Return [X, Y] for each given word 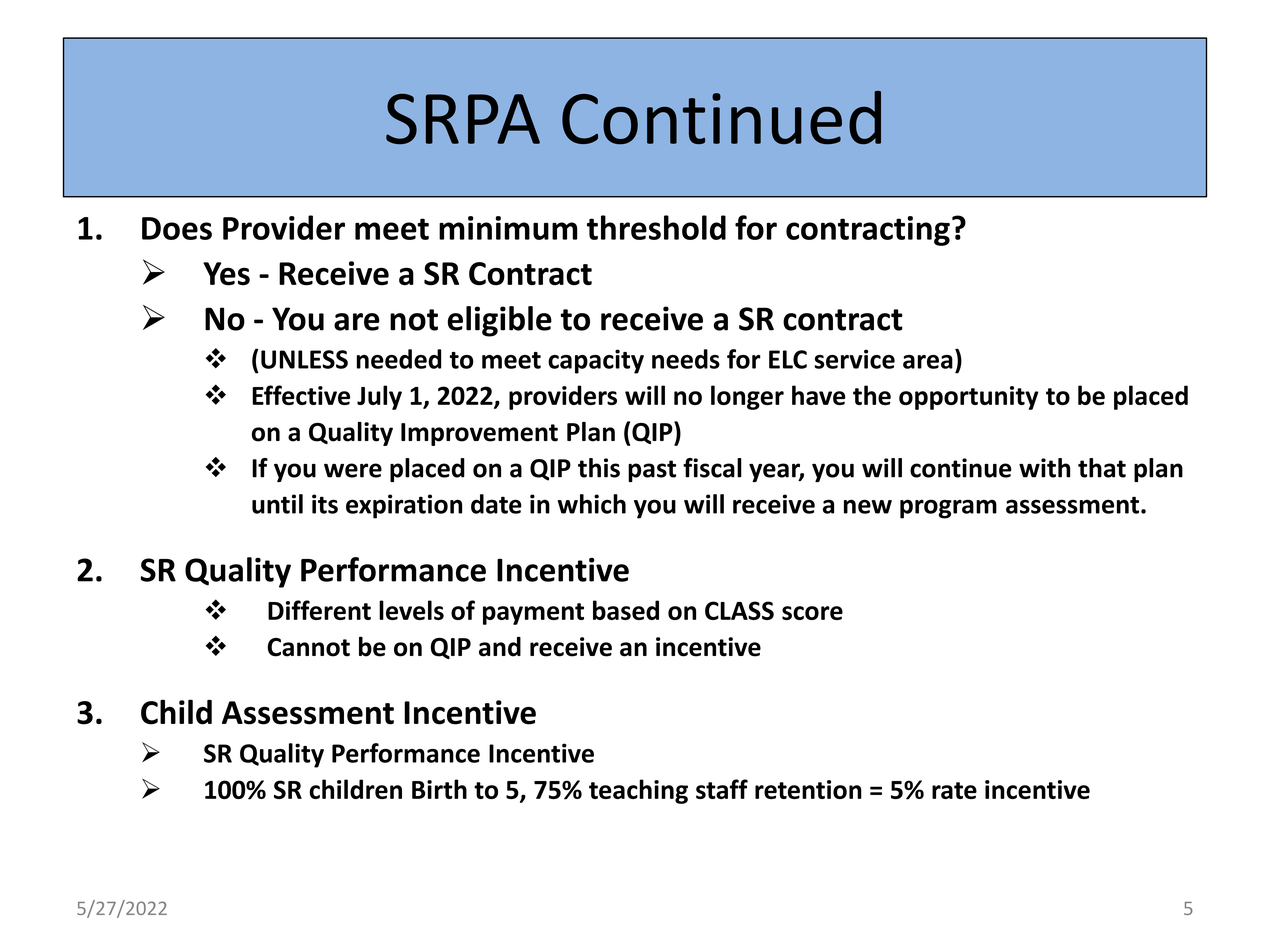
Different [319, 610]
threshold [656, 227]
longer [747, 397]
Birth [439, 789]
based [626, 610]
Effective [301, 395]
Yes [226, 274]
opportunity [969, 398]
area [928, 362]
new [868, 506]
